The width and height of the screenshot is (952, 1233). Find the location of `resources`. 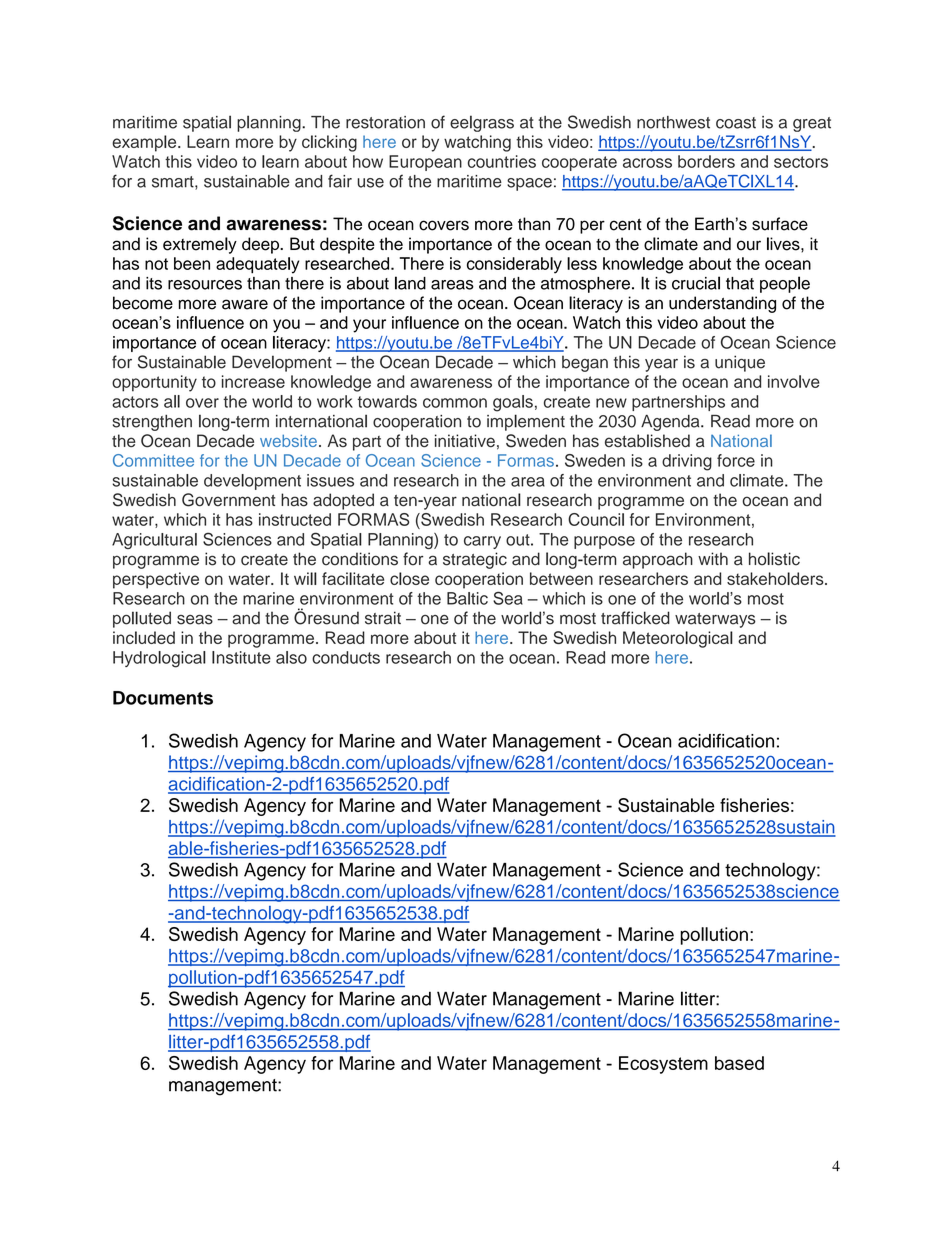

resources is located at coordinates (205, 285).
